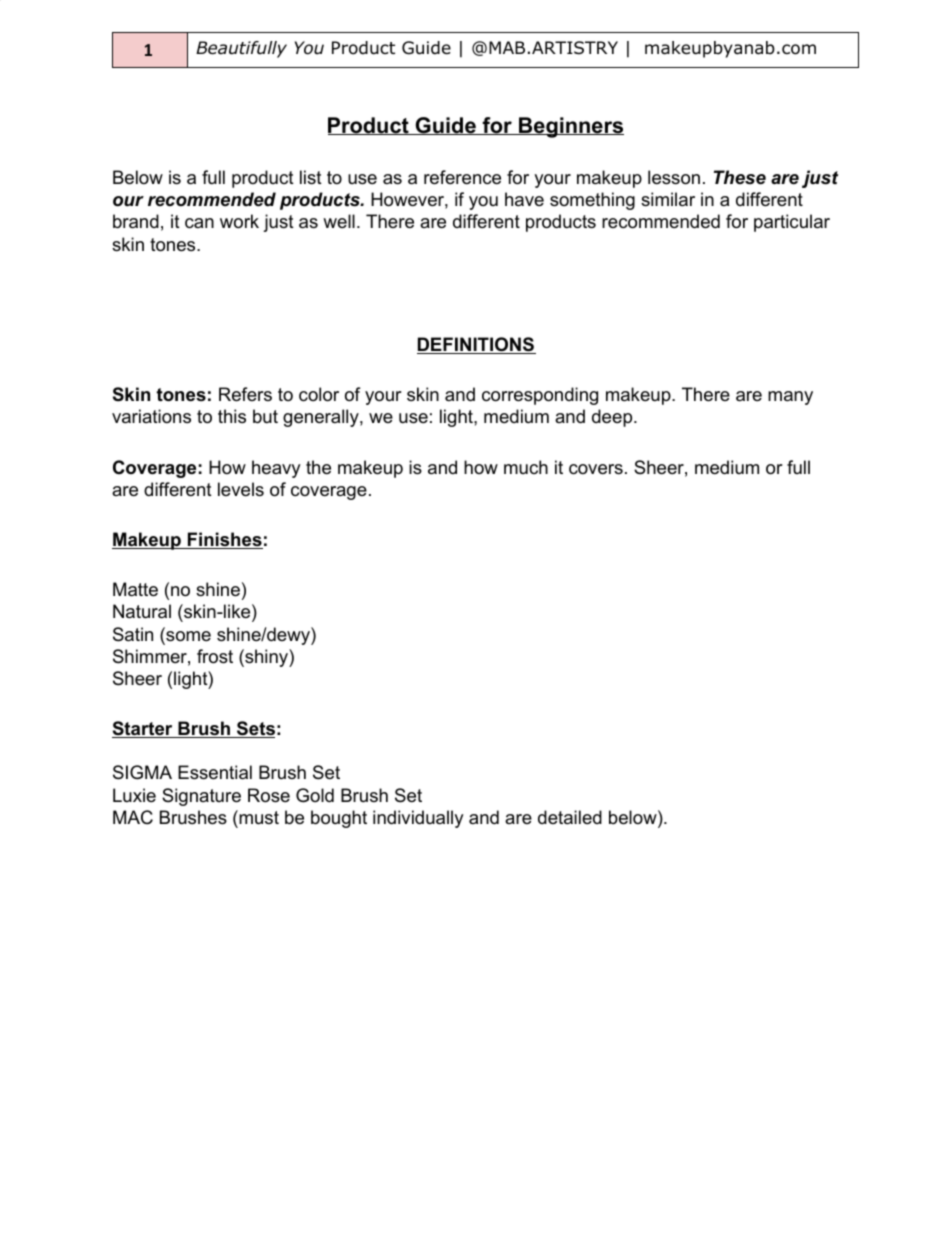  What do you see at coordinates (790, 398) in the screenshot?
I see `many` at bounding box center [790, 398].
